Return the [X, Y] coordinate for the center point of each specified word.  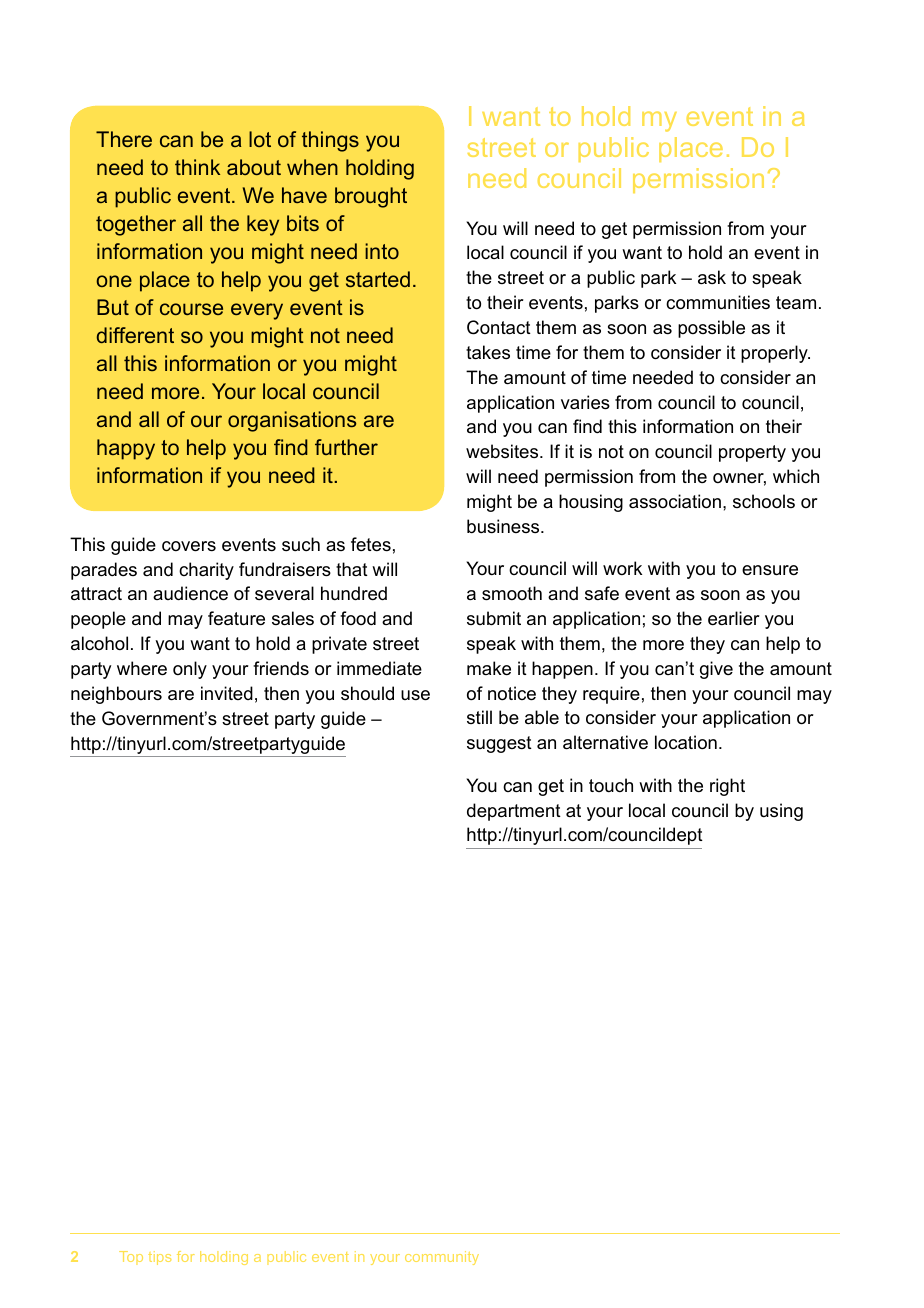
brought [371, 197]
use [415, 695]
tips [159, 1258]
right [727, 787]
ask [712, 277]
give [716, 670]
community [442, 1258]
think [197, 167]
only [190, 670]
